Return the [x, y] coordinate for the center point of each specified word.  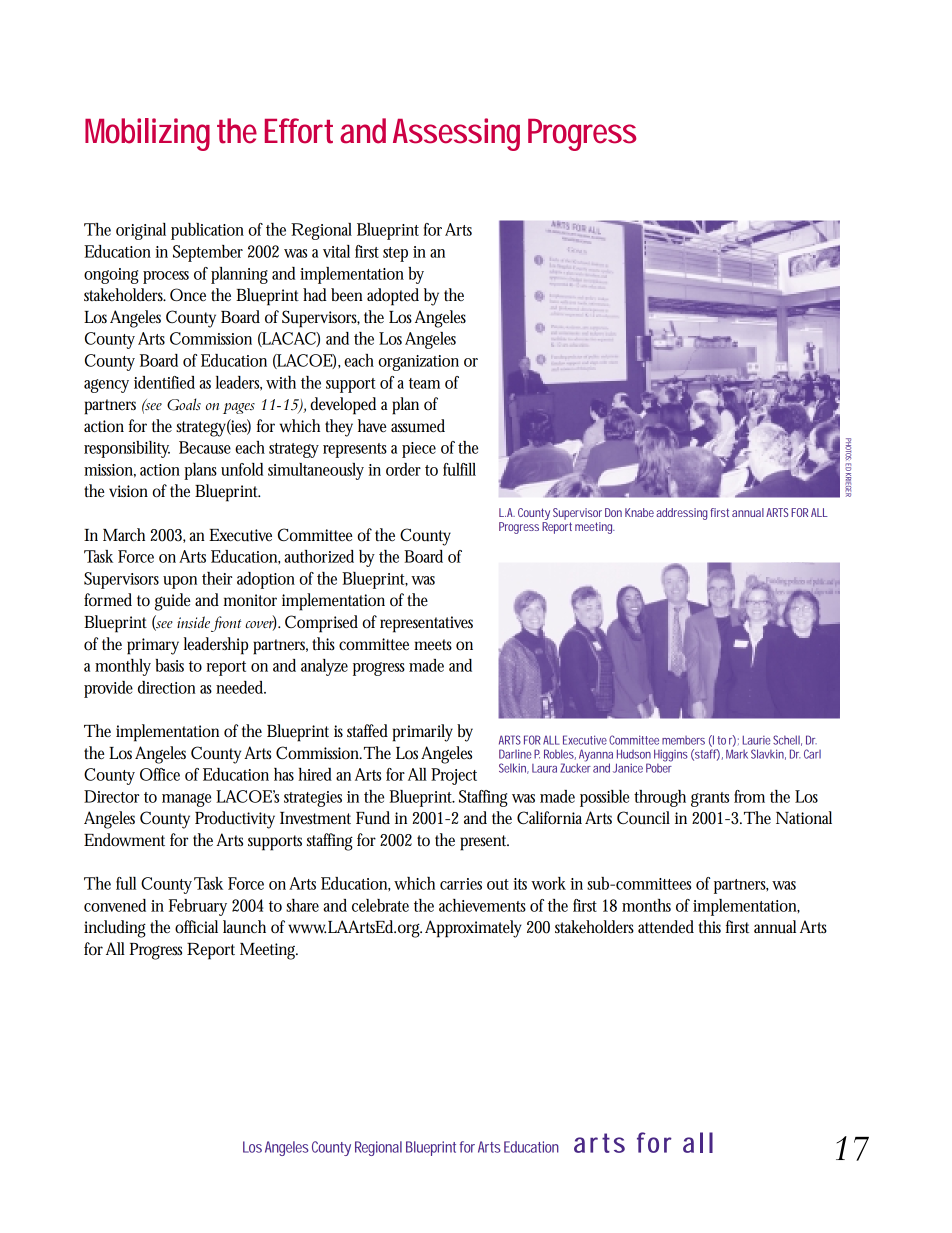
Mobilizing [147, 134]
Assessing [456, 134]
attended [666, 926]
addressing [682, 514]
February [198, 907]
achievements [482, 905]
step [395, 254]
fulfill [459, 469]
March [124, 534]
